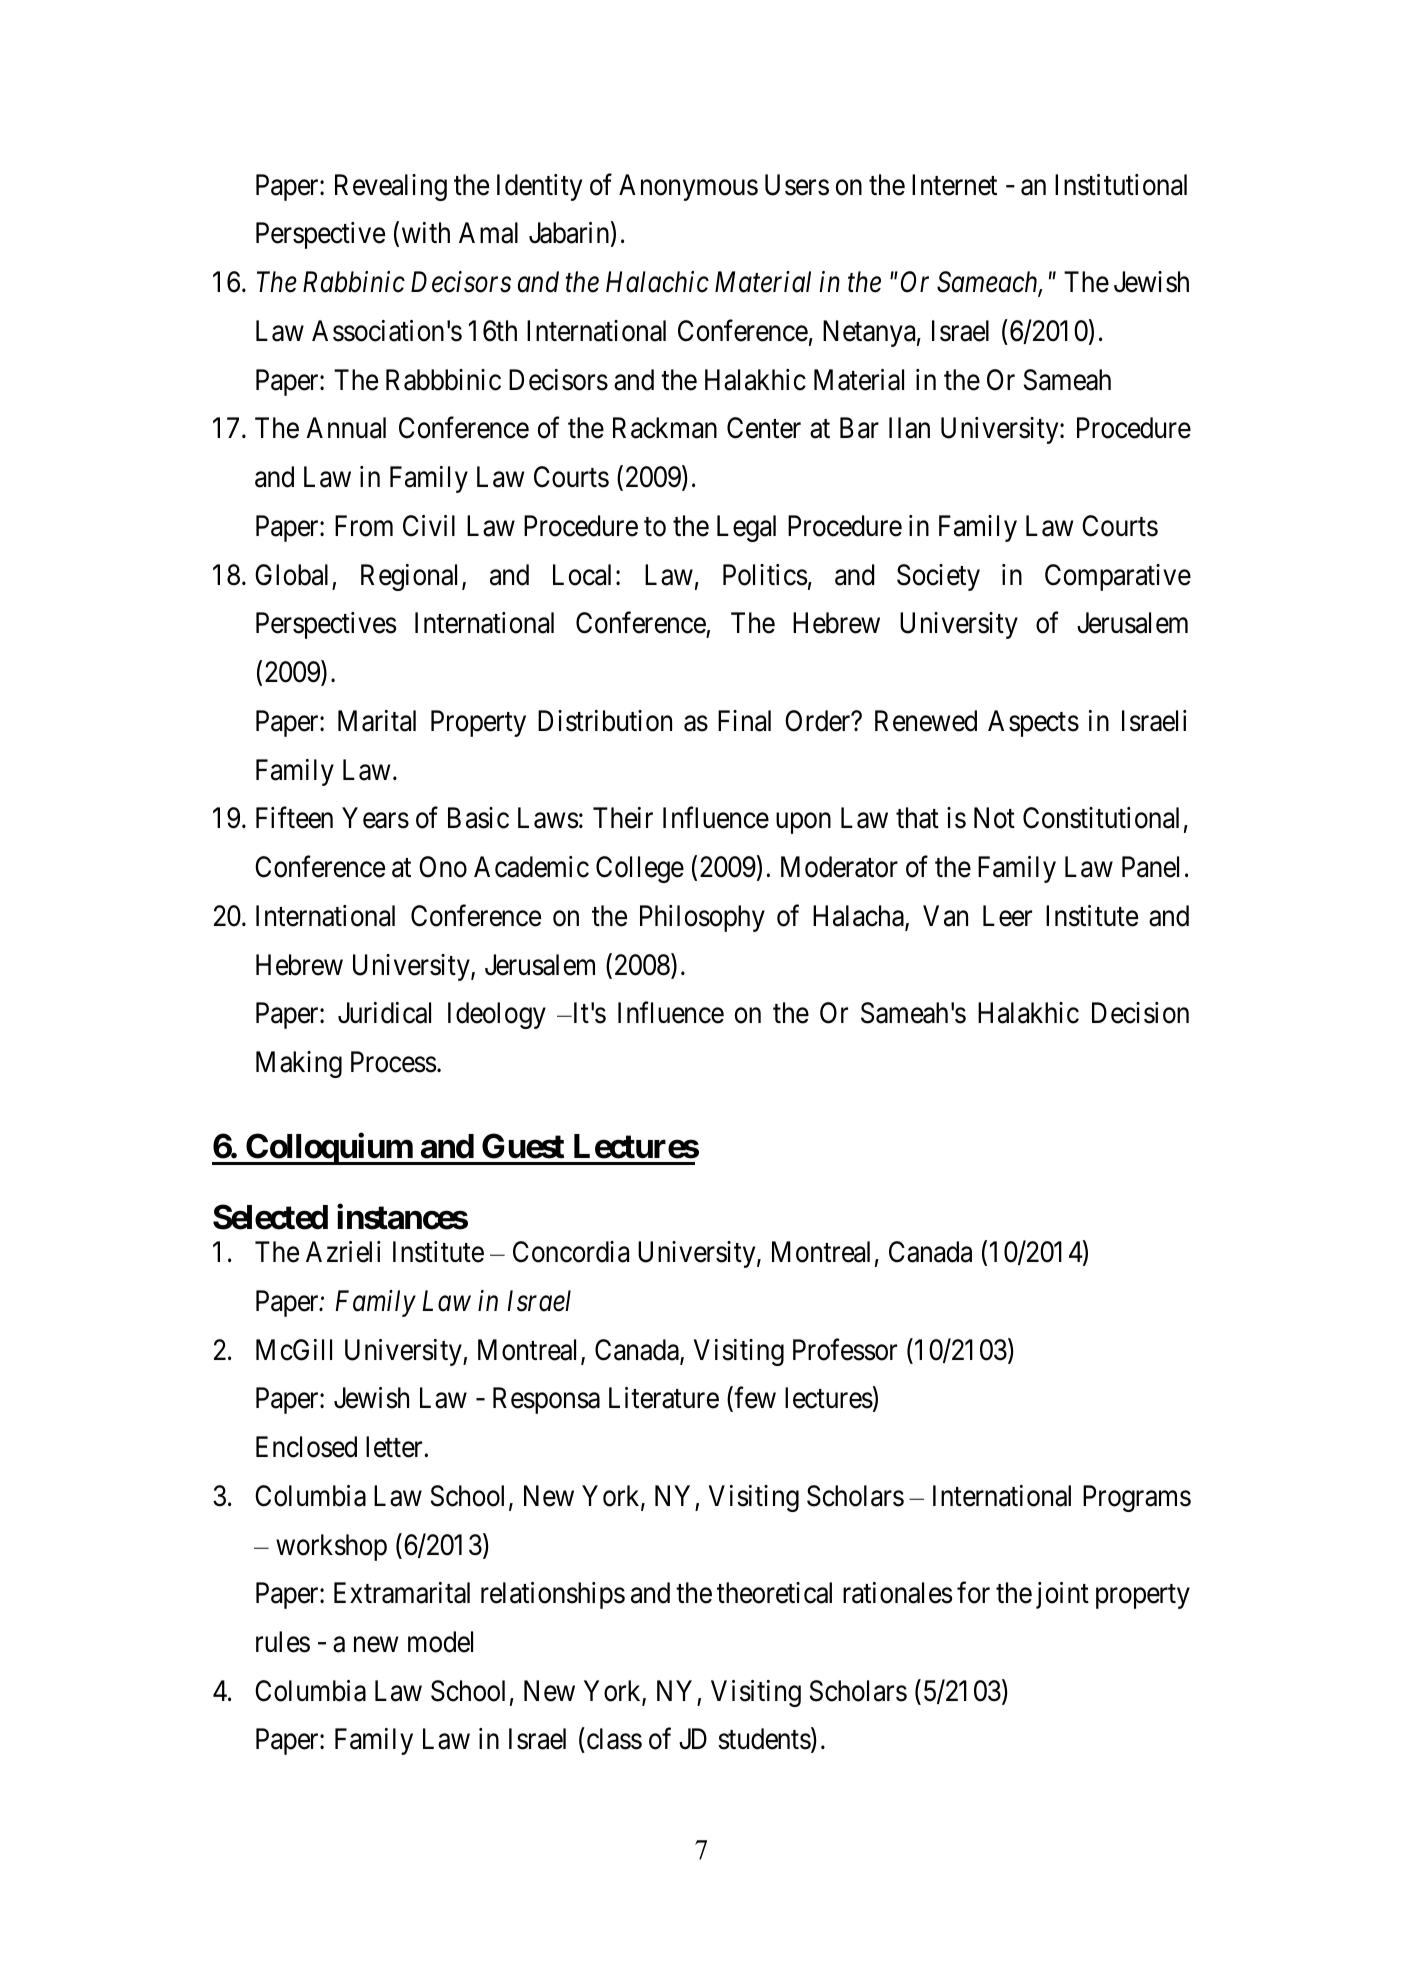  I want to click on workshop, so click(331, 1547).
